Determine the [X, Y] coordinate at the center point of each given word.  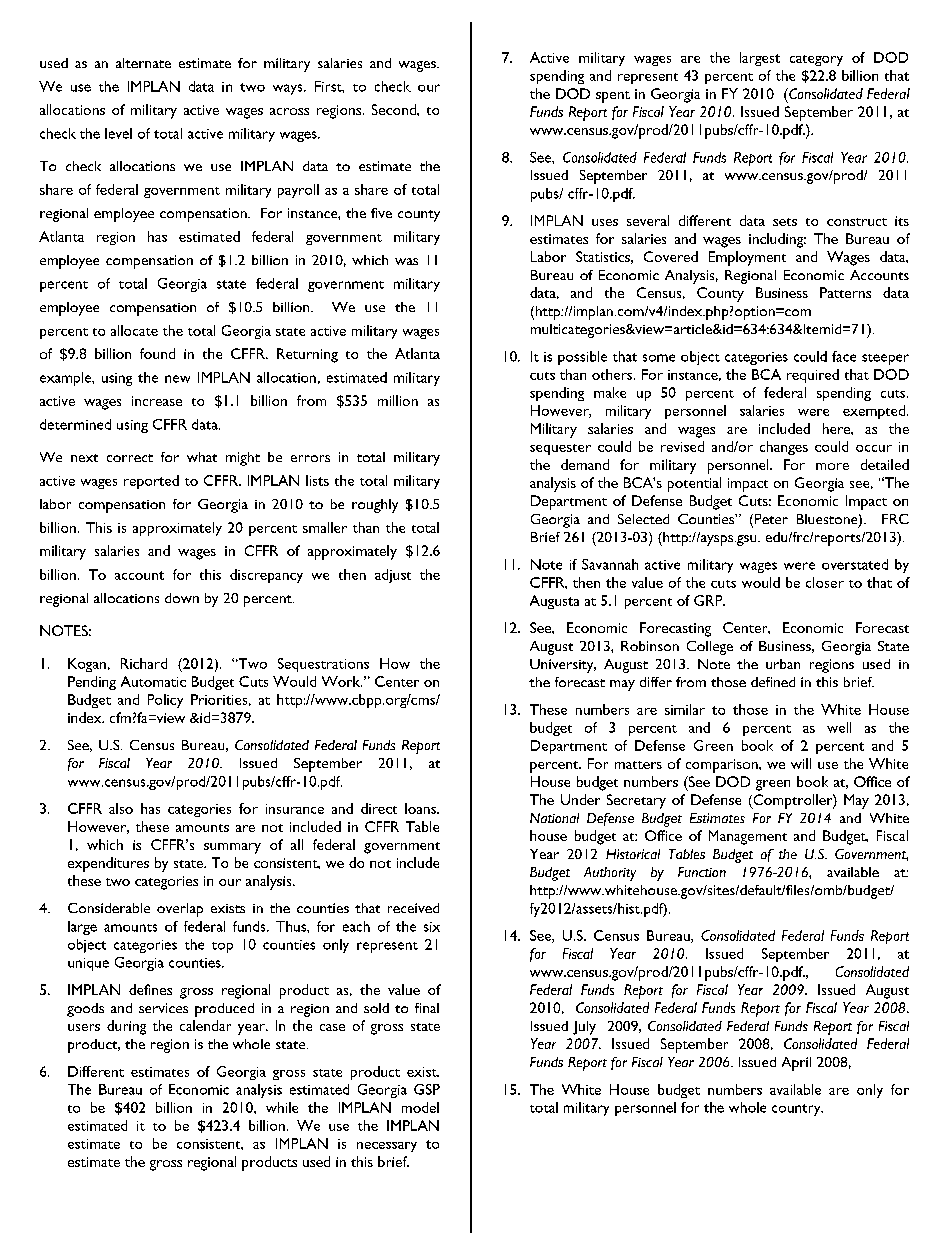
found [157, 353]
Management [748, 837]
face [844, 356]
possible [582, 358]
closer [825, 582]
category [816, 60]
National [554, 818]
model [420, 1107]
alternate [143, 63]
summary [232, 848]
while [282, 1107]
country [797, 1110]
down [182, 598]
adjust [393, 576]
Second [395, 109]
